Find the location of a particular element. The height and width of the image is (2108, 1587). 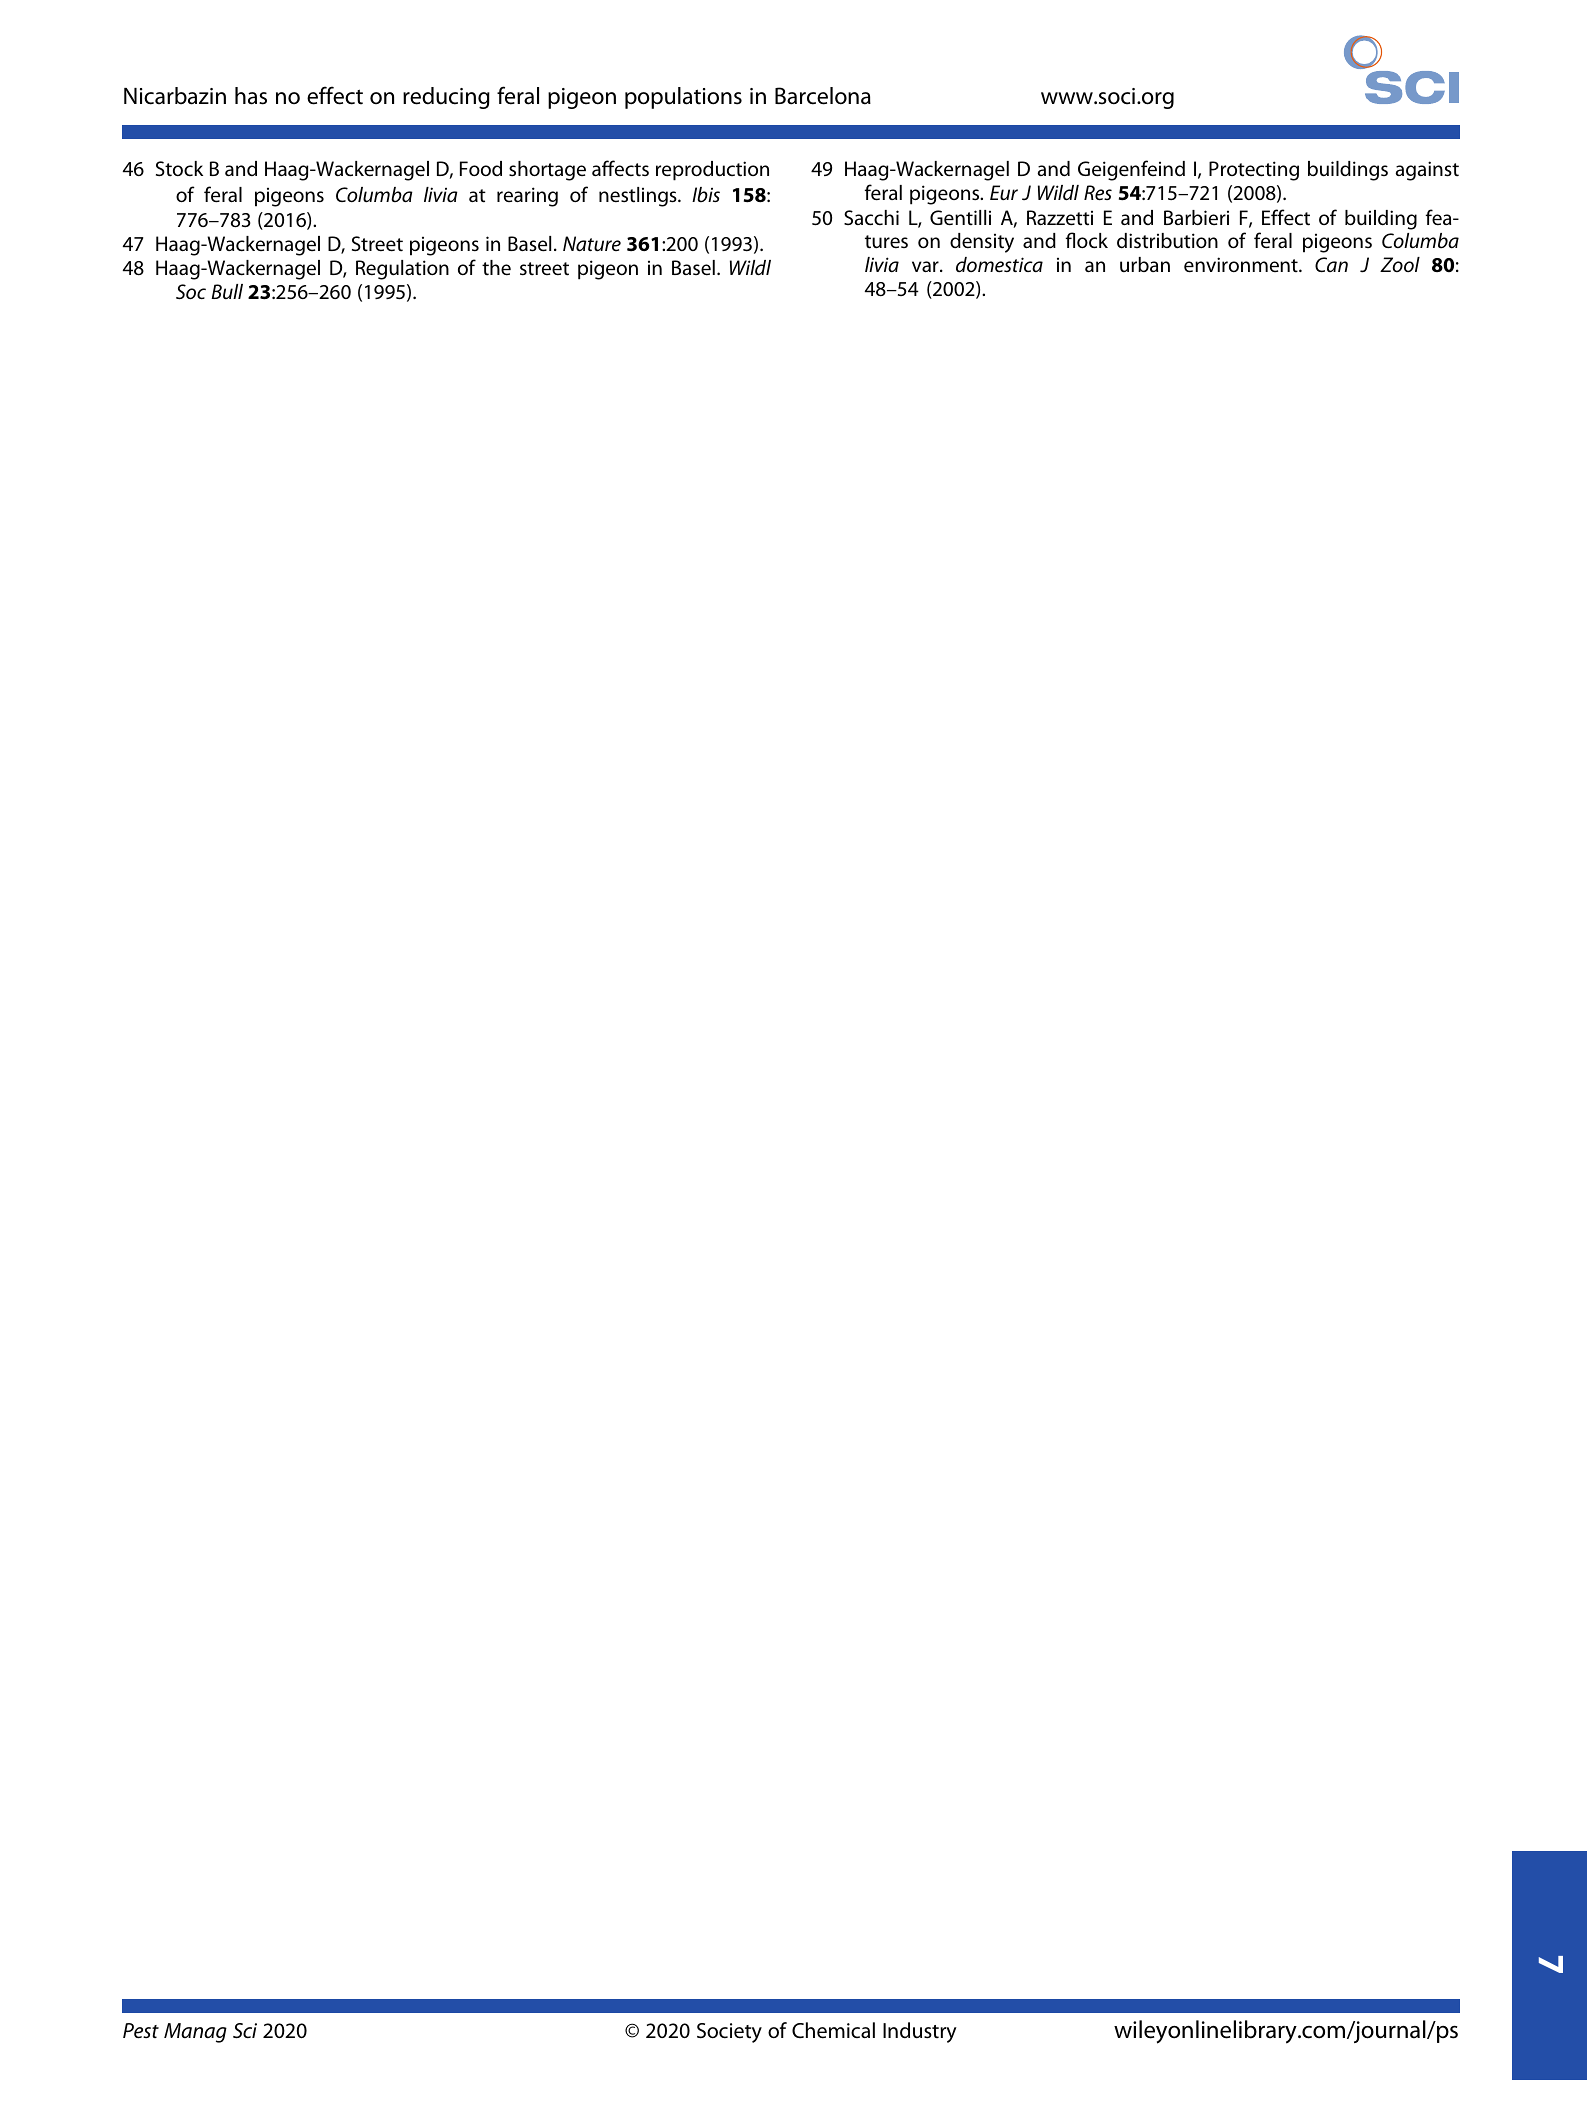

Pest is located at coordinates (141, 2031).
